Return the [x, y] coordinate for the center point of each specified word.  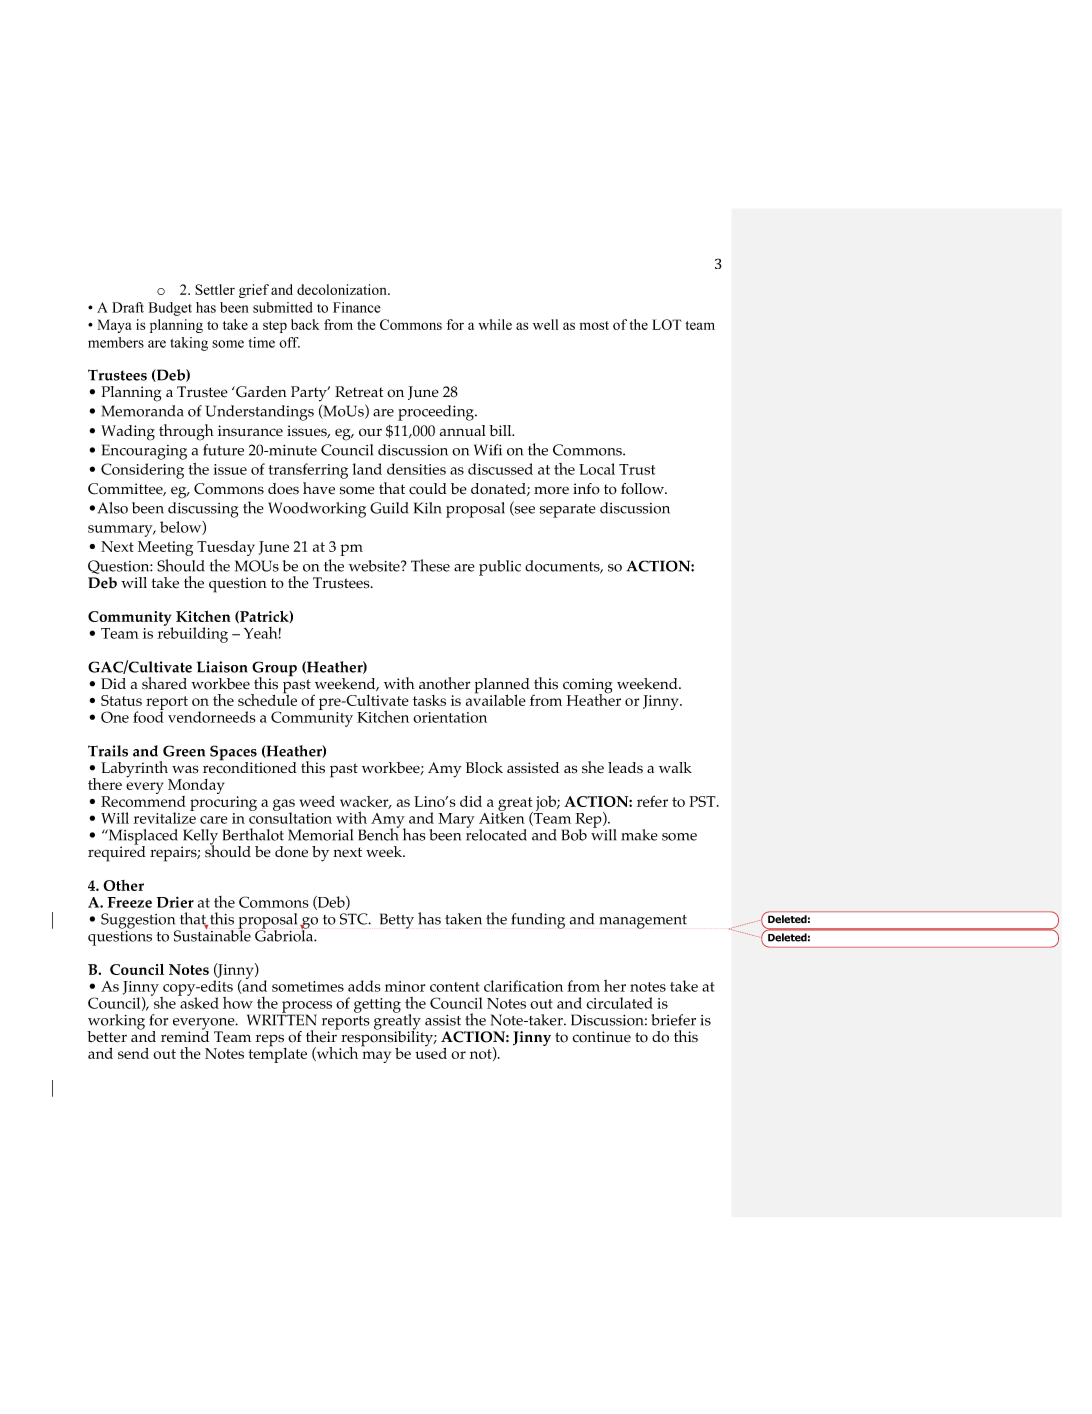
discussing [203, 510]
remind [185, 1036]
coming [587, 687]
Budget [170, 309]
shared [164, 683]
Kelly [200, 838]
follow [643, 489]
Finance [357, 307]
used [431, 1052]
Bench [379, 833]
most [594, 325]
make [639, 835]
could [428, 489]
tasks [429, 700]
